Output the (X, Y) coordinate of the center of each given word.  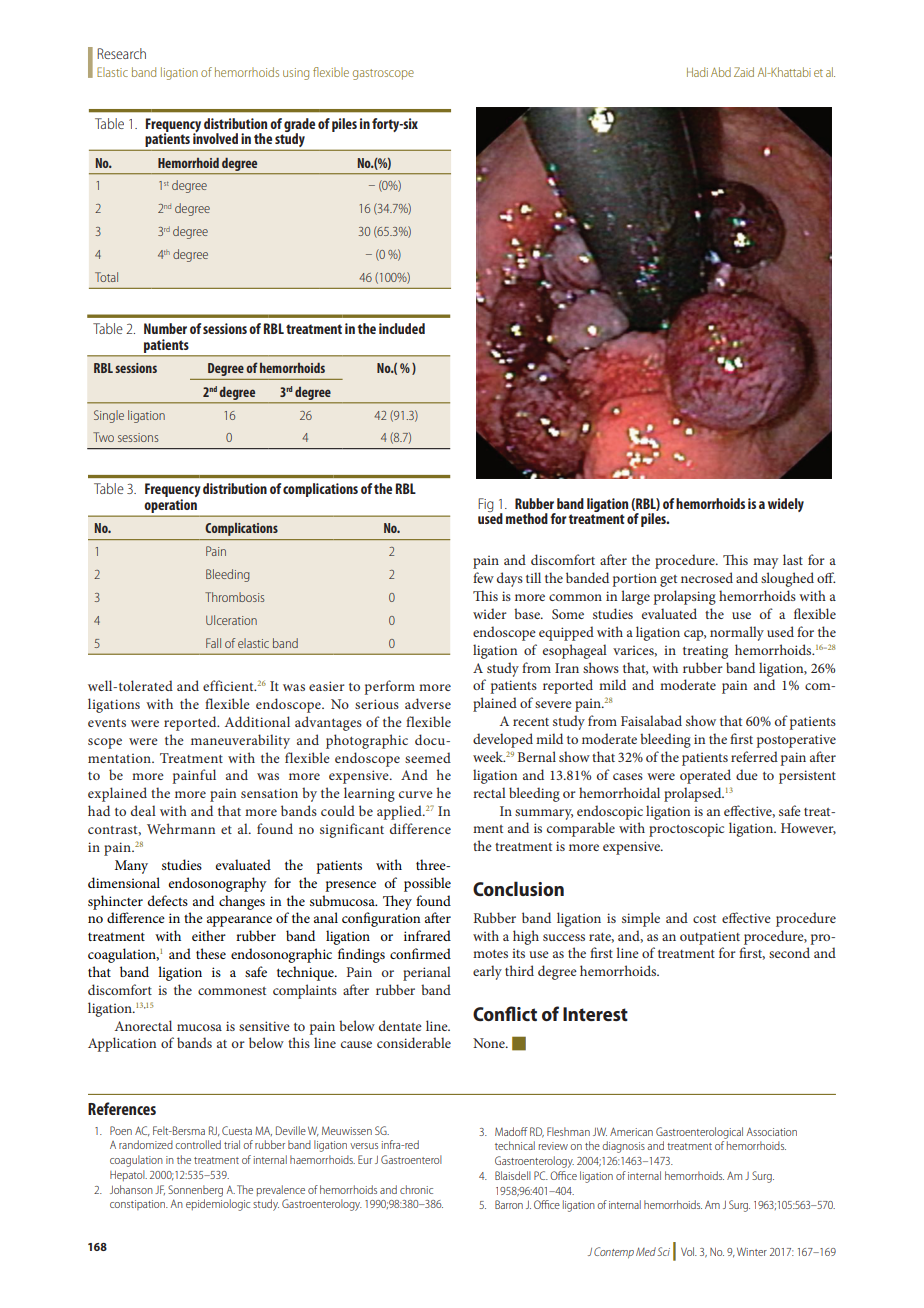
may (765, 563)
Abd (721, 72)
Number (165, 328)
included (402, 328)
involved (215, 137)
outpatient (710, 938)
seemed (428, 757)
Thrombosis (234, 597)
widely (786, 505)
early (487, 972)
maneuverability (240, 741)
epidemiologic (218, 1205)
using (296, 74)
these (211, 953)
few (483, 577)
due (747, 774)
